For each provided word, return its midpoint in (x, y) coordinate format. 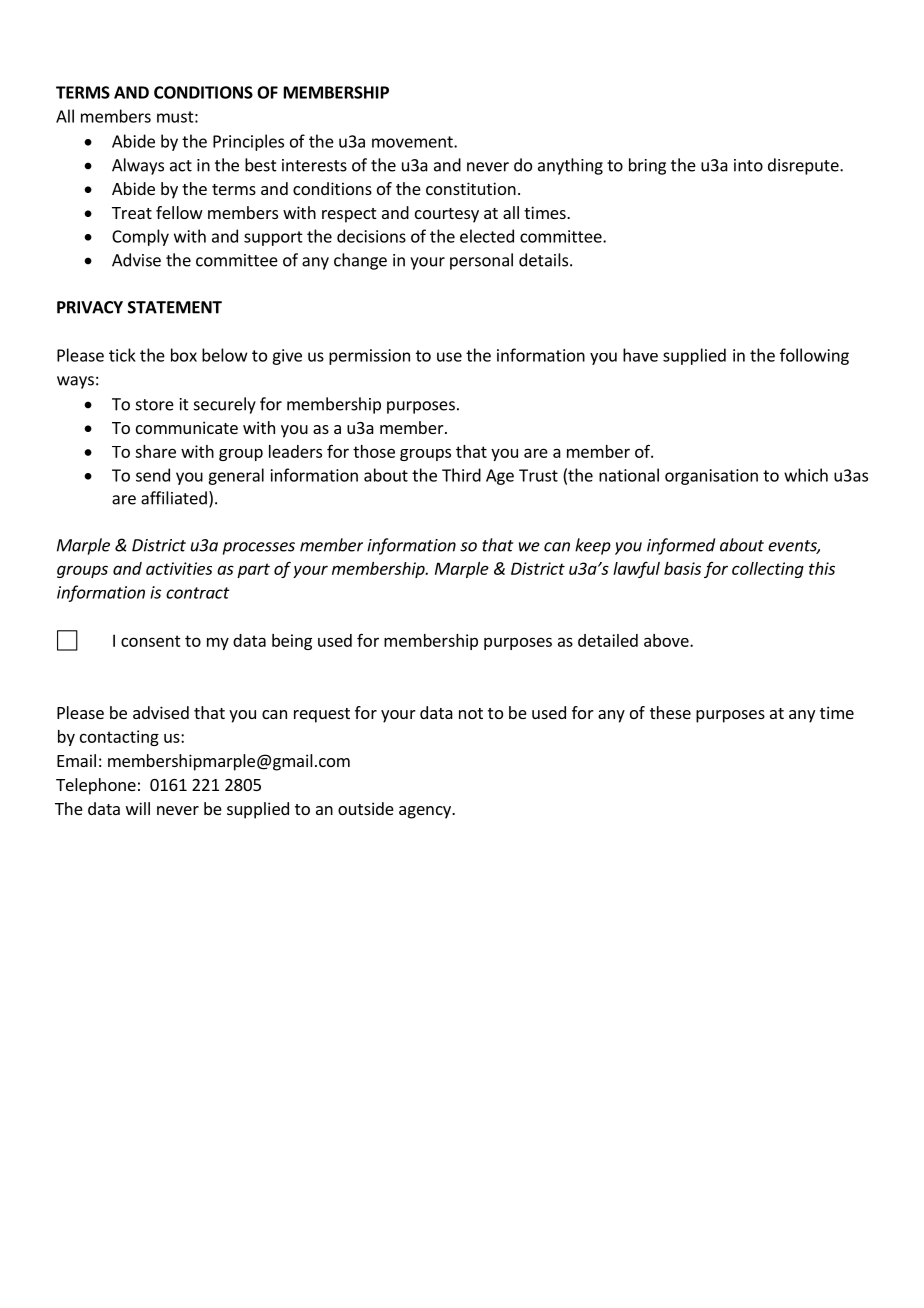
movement (413, 142)
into (748, 165)
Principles (248, 142)
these (670, 712)
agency (426, 812)
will (138, 808)
